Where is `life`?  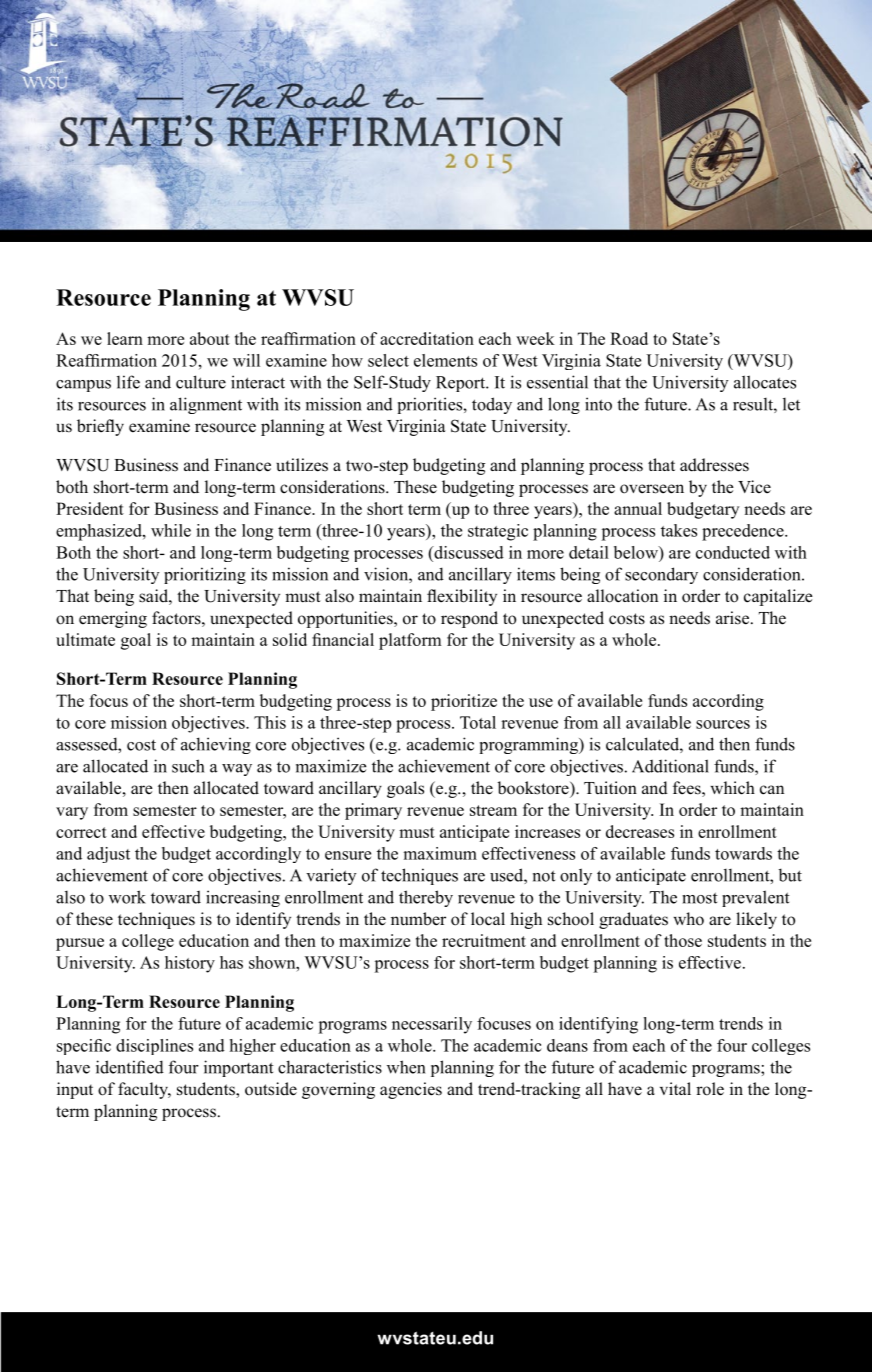 life is located at coordinates (128, 382).
